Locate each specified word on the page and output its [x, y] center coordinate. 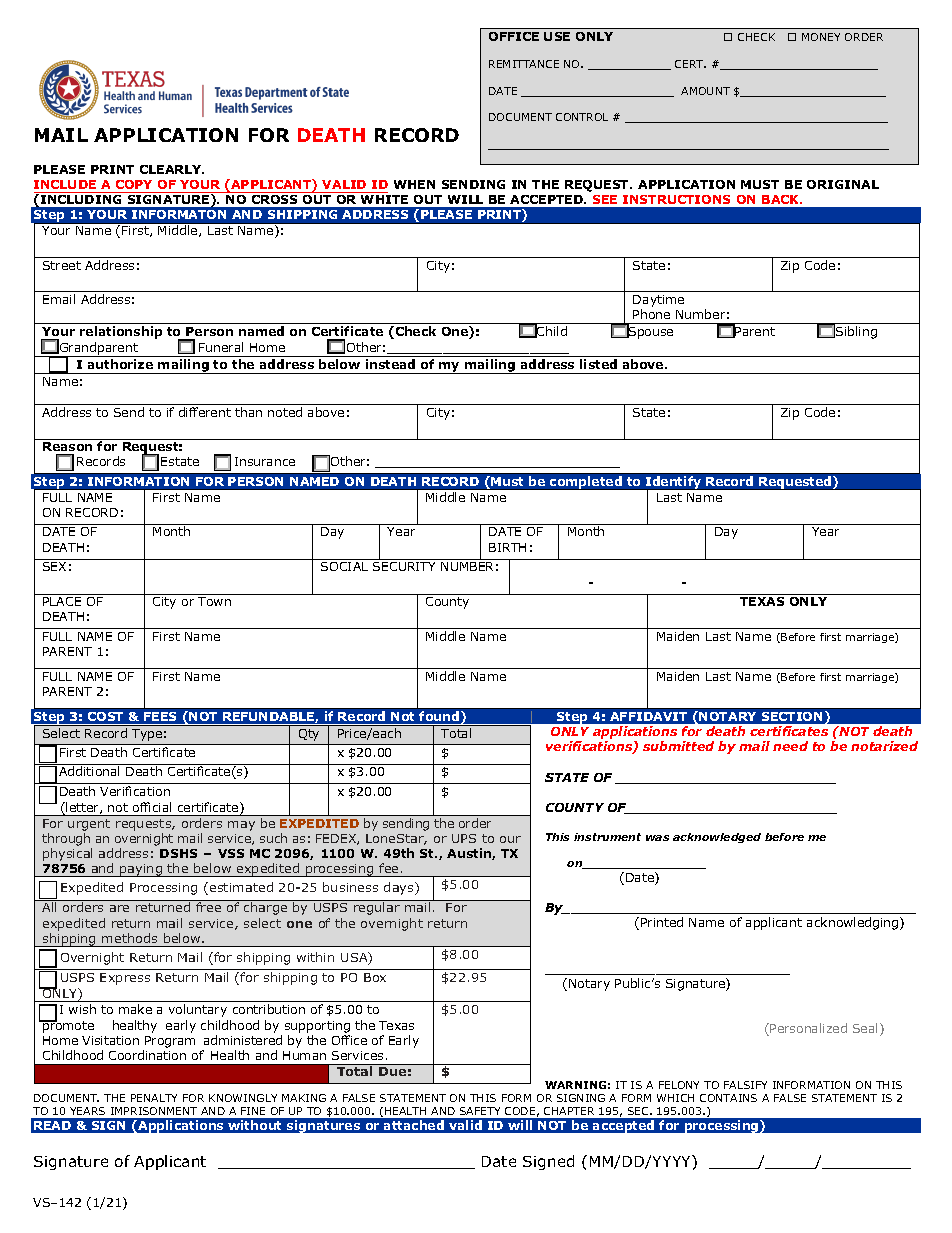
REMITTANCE [524, 64]
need [790, 746]
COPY [134, 184]
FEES [160, 716]
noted [285, 412]
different [205, 412]
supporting [317, 1028]
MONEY [821, 37]
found [440, 717]
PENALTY [154, 1098]
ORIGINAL [843, 184]
